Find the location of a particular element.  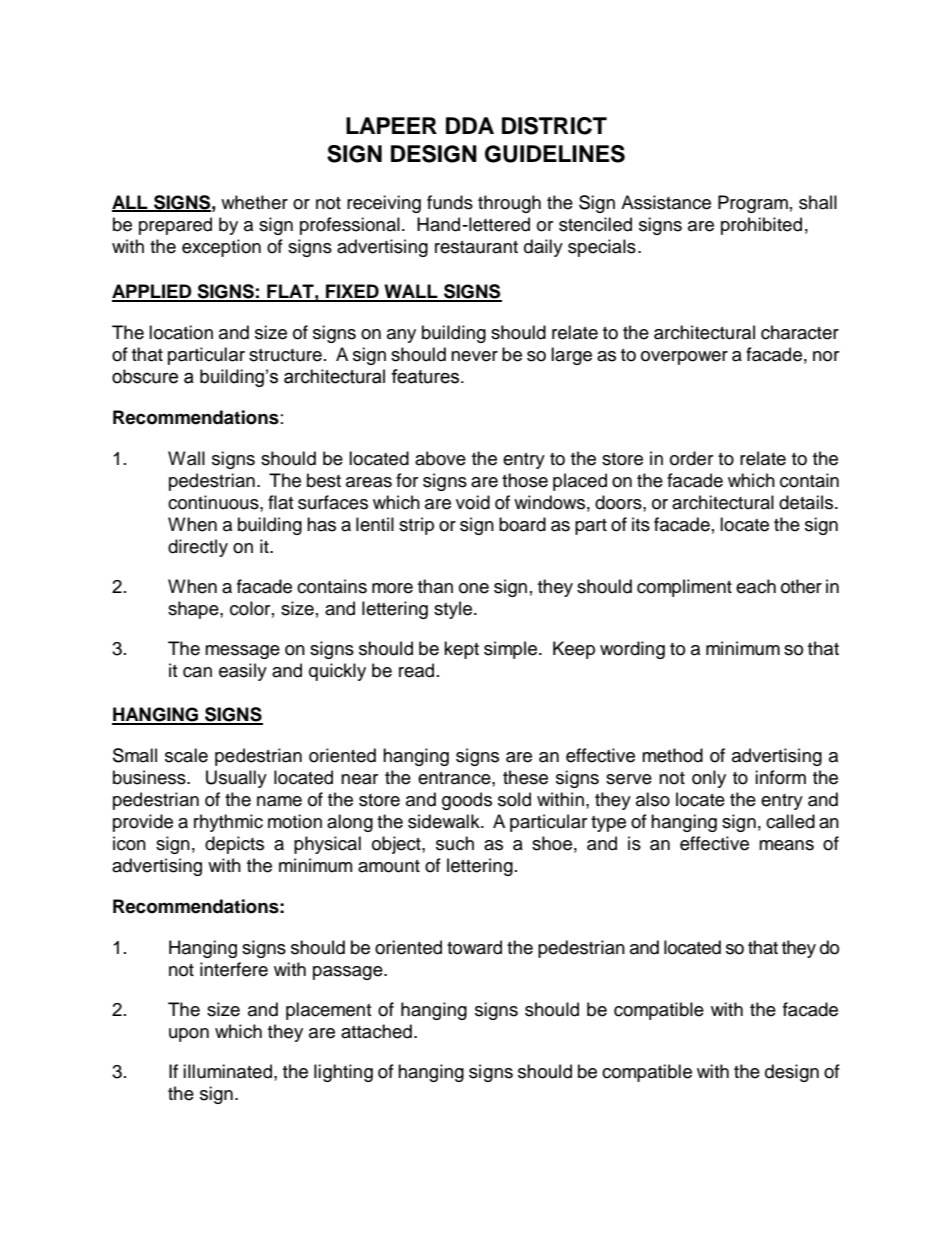

shape is located at coordinates (194, 610).
